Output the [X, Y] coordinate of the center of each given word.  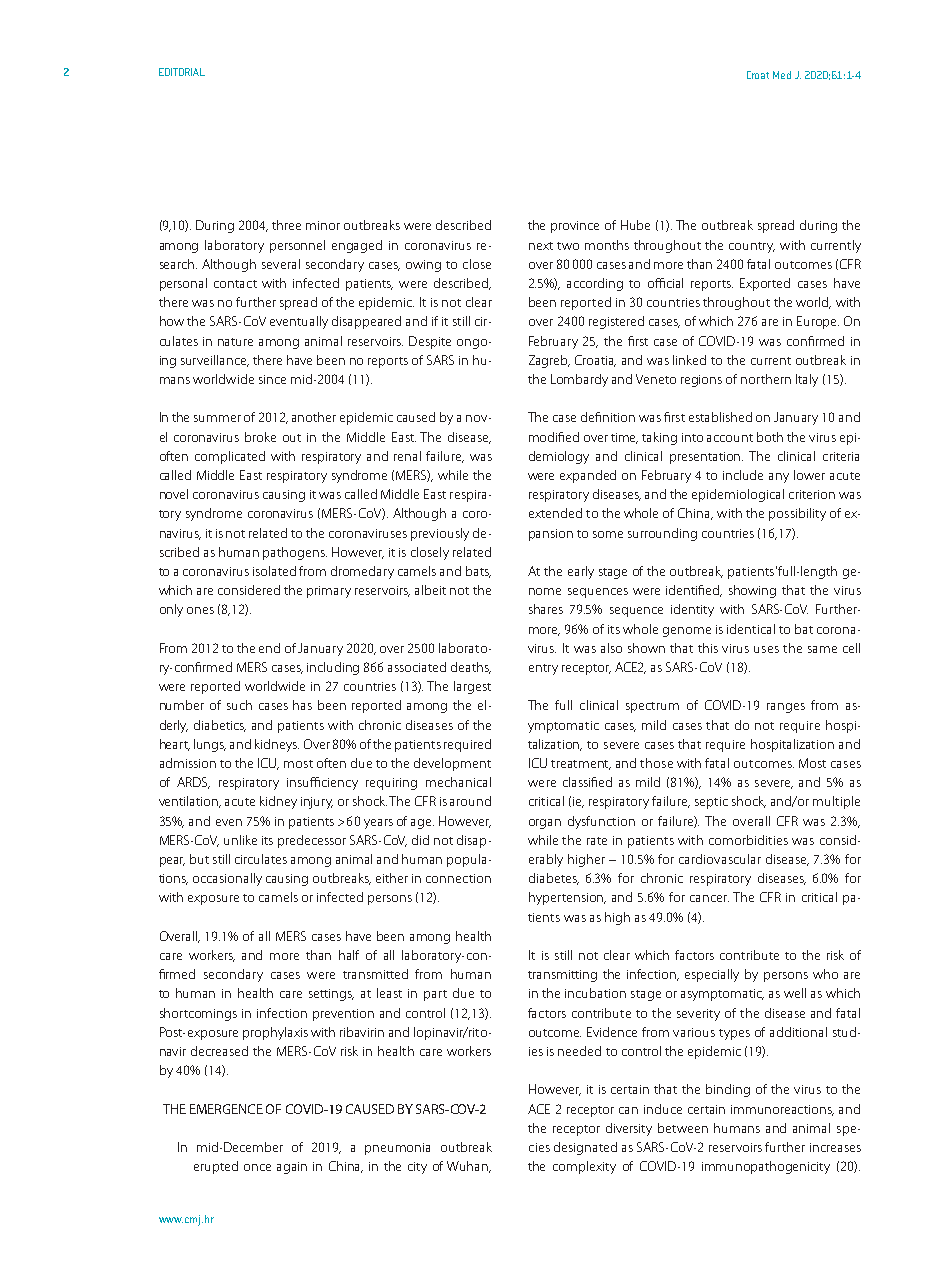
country [752, 247]
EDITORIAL [182, 72]
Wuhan [469, 1167]
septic [711, 803]
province [575, 227]
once [257, 1167]
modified [554, 437]
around [470, 801]
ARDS [193, 783]
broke [260, 437]
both [770, 437]
